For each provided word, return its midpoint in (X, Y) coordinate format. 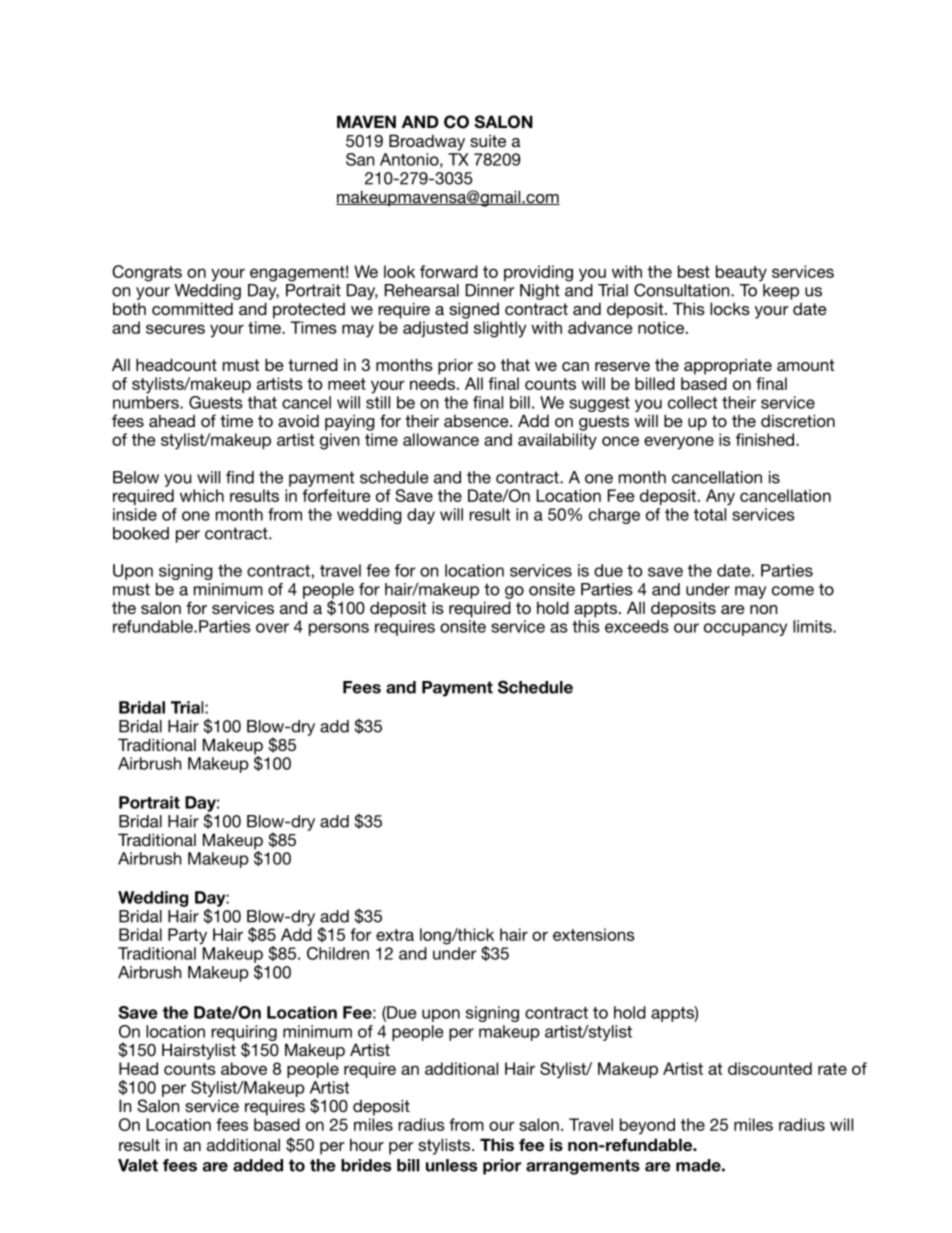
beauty (741, 273)
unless (451, 1165)
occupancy (745, 629)
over (272, 628)
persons (339, 629)
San (360, 159)
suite (488, 140)
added (258, 1165)
